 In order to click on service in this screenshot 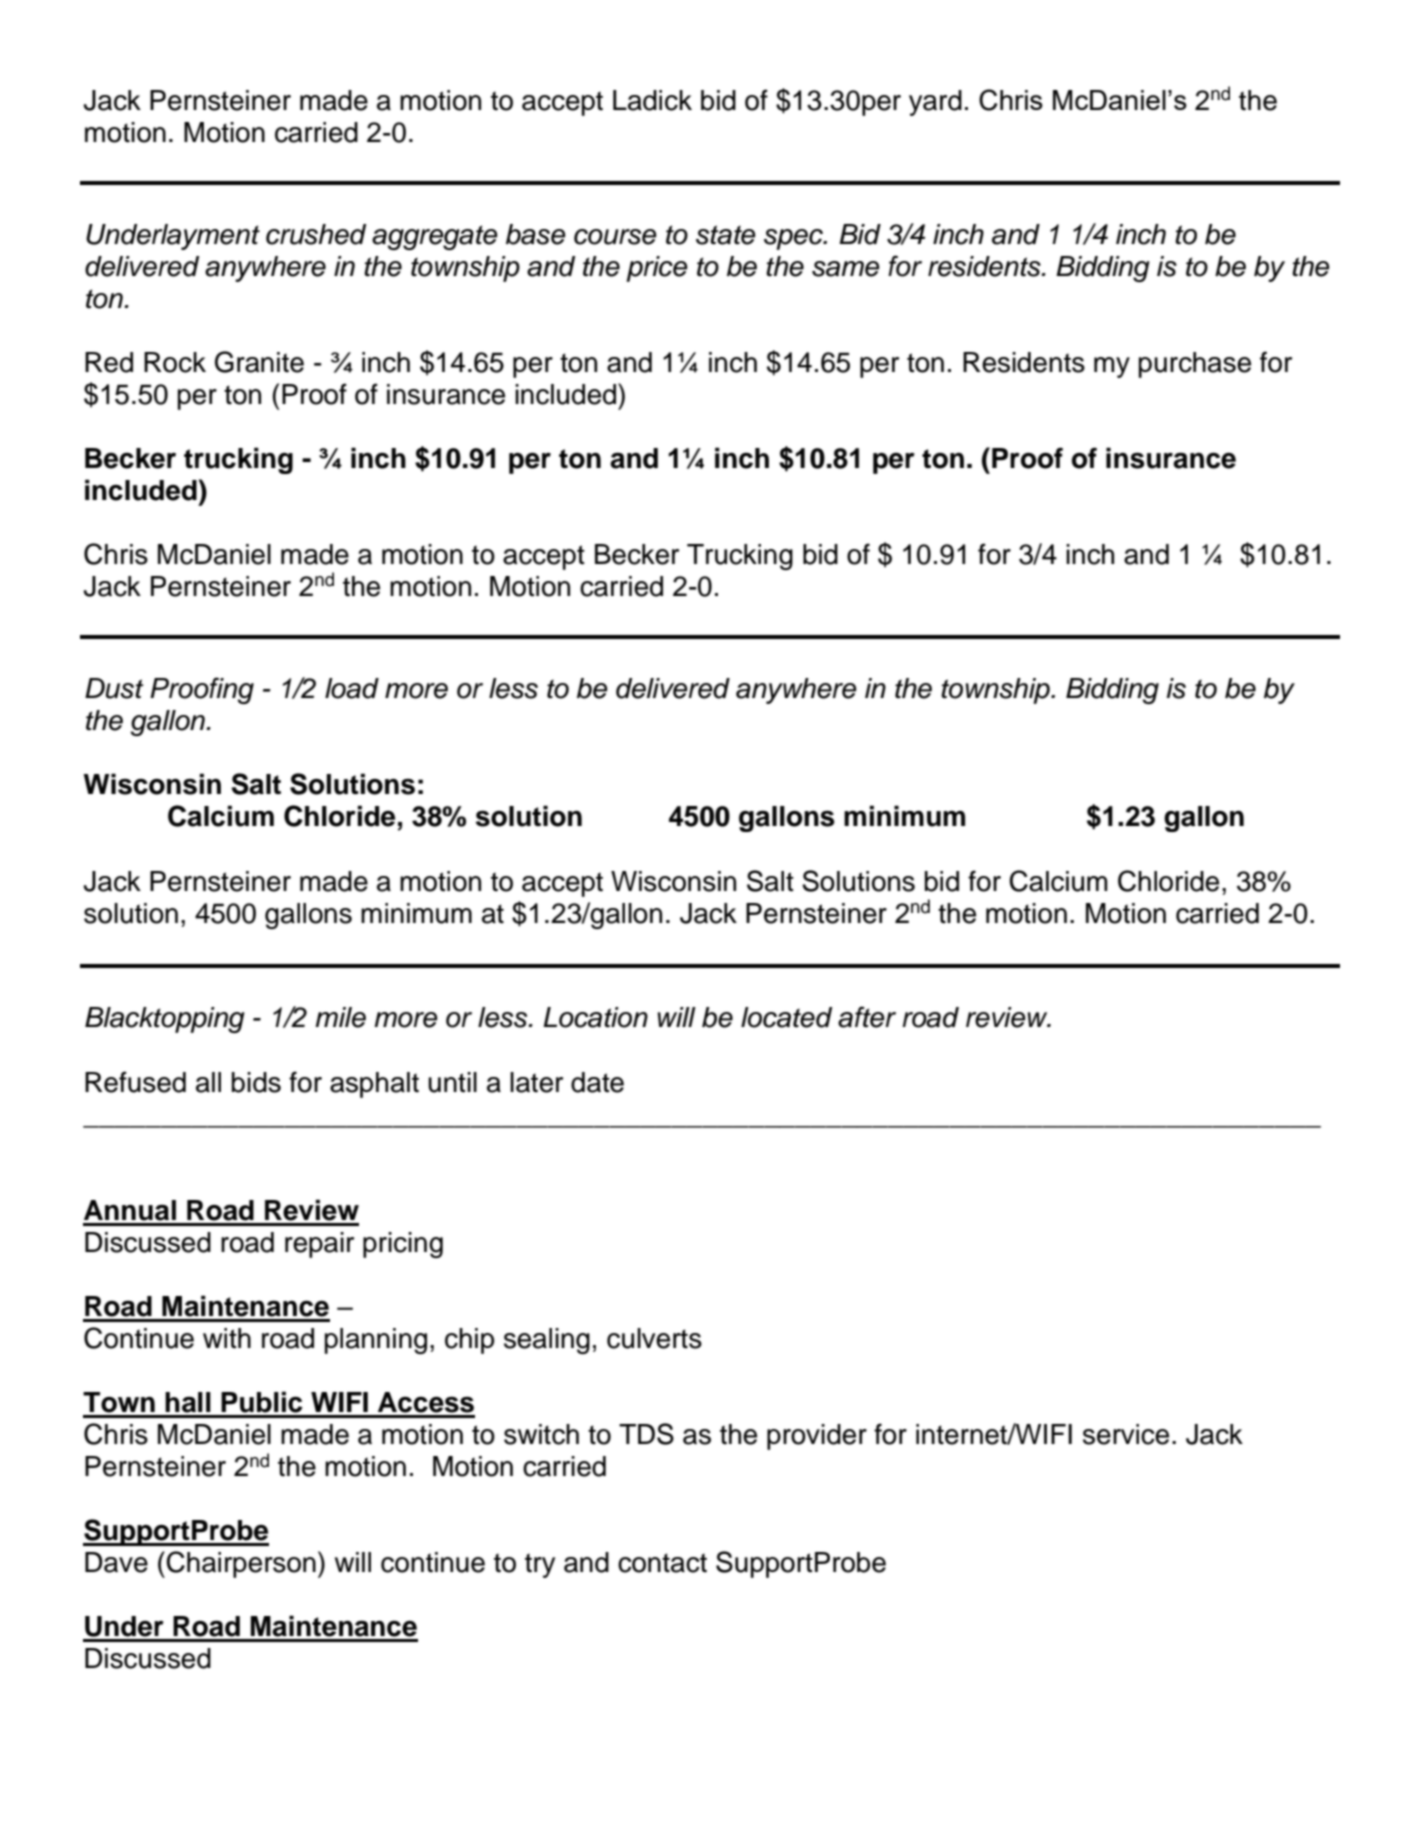, I will do `click(1126, 1434)`.
